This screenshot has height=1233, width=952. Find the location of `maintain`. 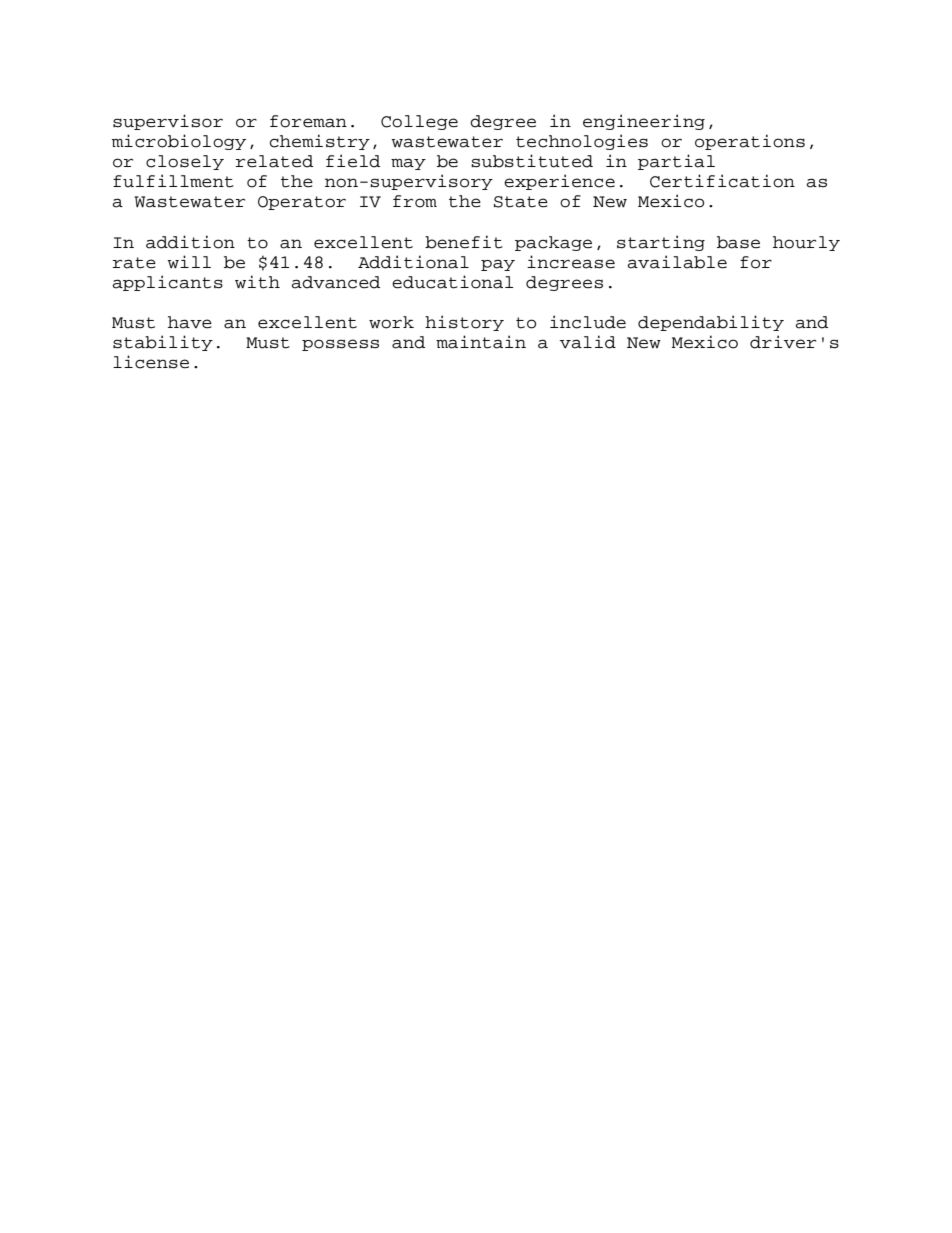

maintain is located at coordinates (481, 342).
